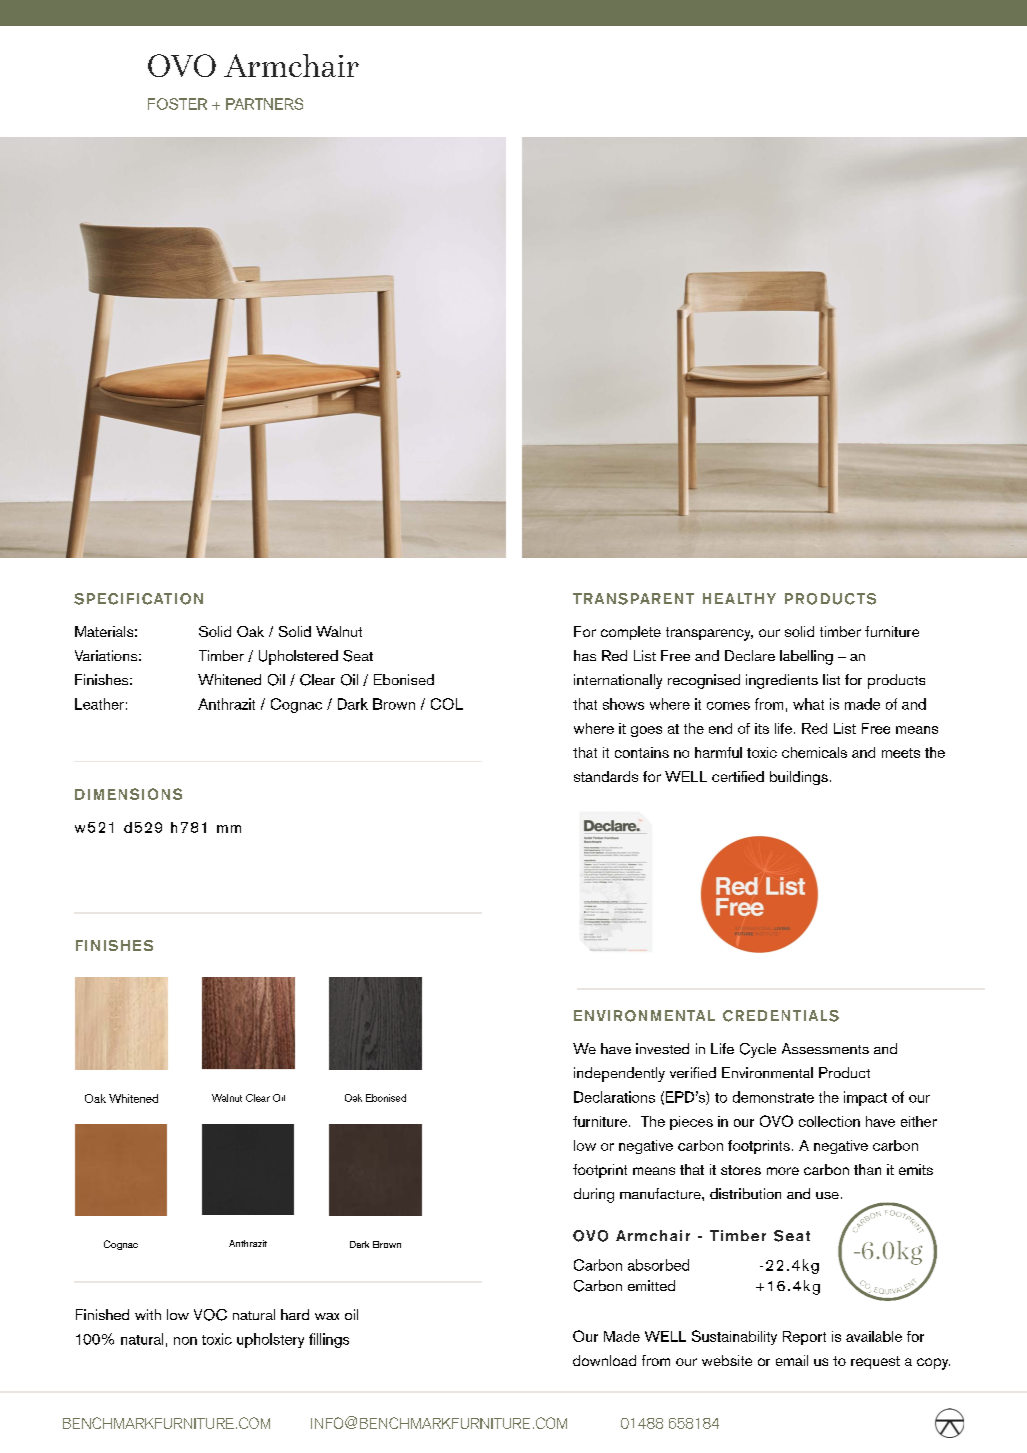 The width and height of the image is (1027, 1453). I want to click on Assessments, so click(825, 1048).
